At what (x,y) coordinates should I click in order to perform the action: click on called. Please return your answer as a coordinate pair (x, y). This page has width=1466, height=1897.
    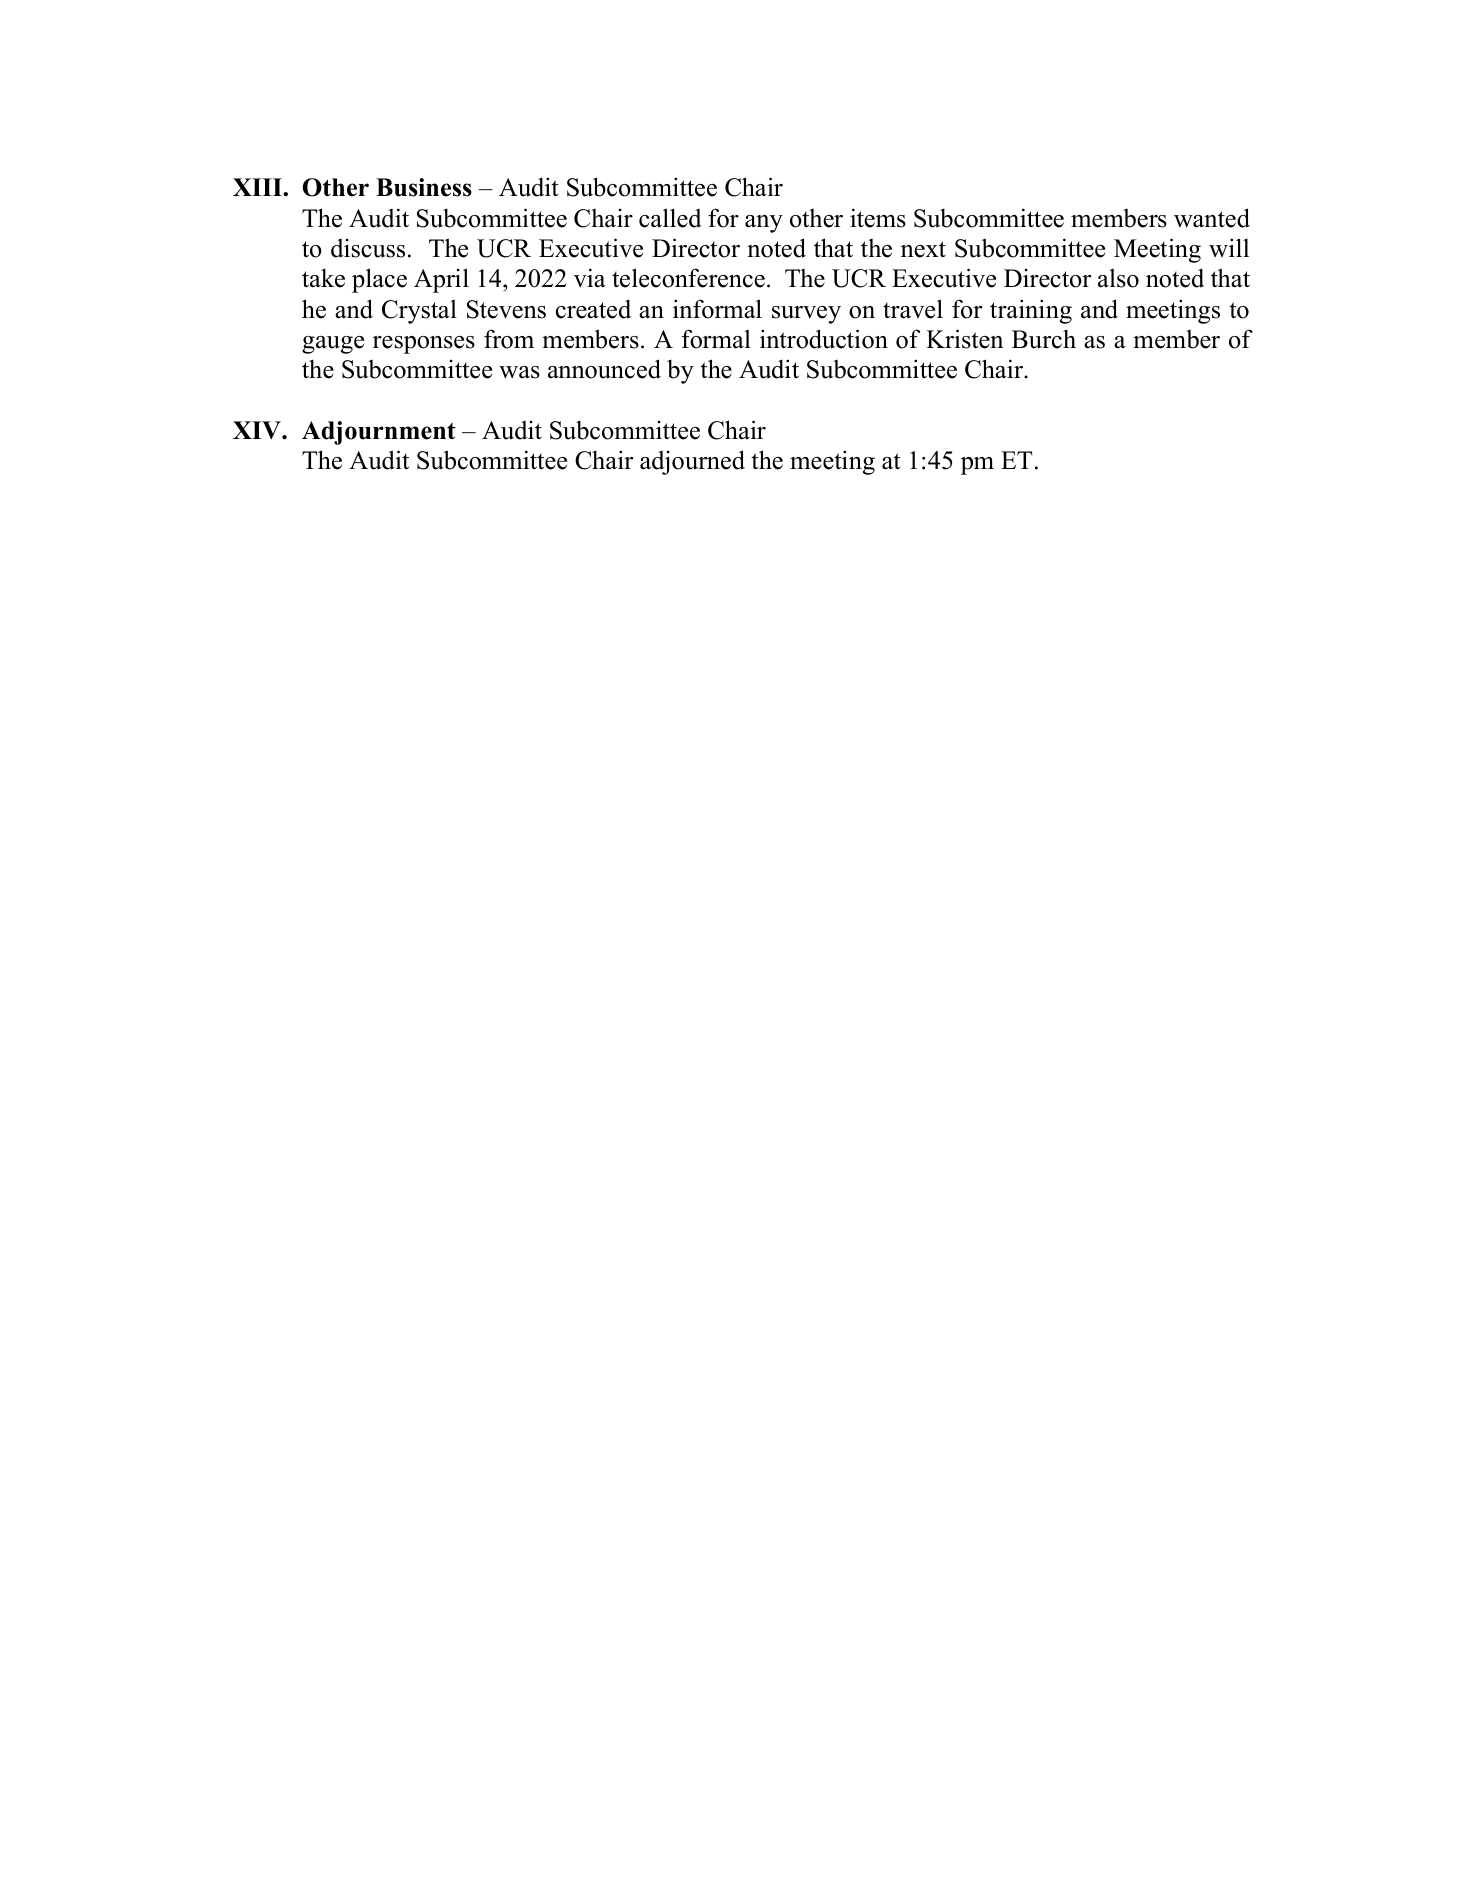
    Looking at the image, I should click on (670, 218).
